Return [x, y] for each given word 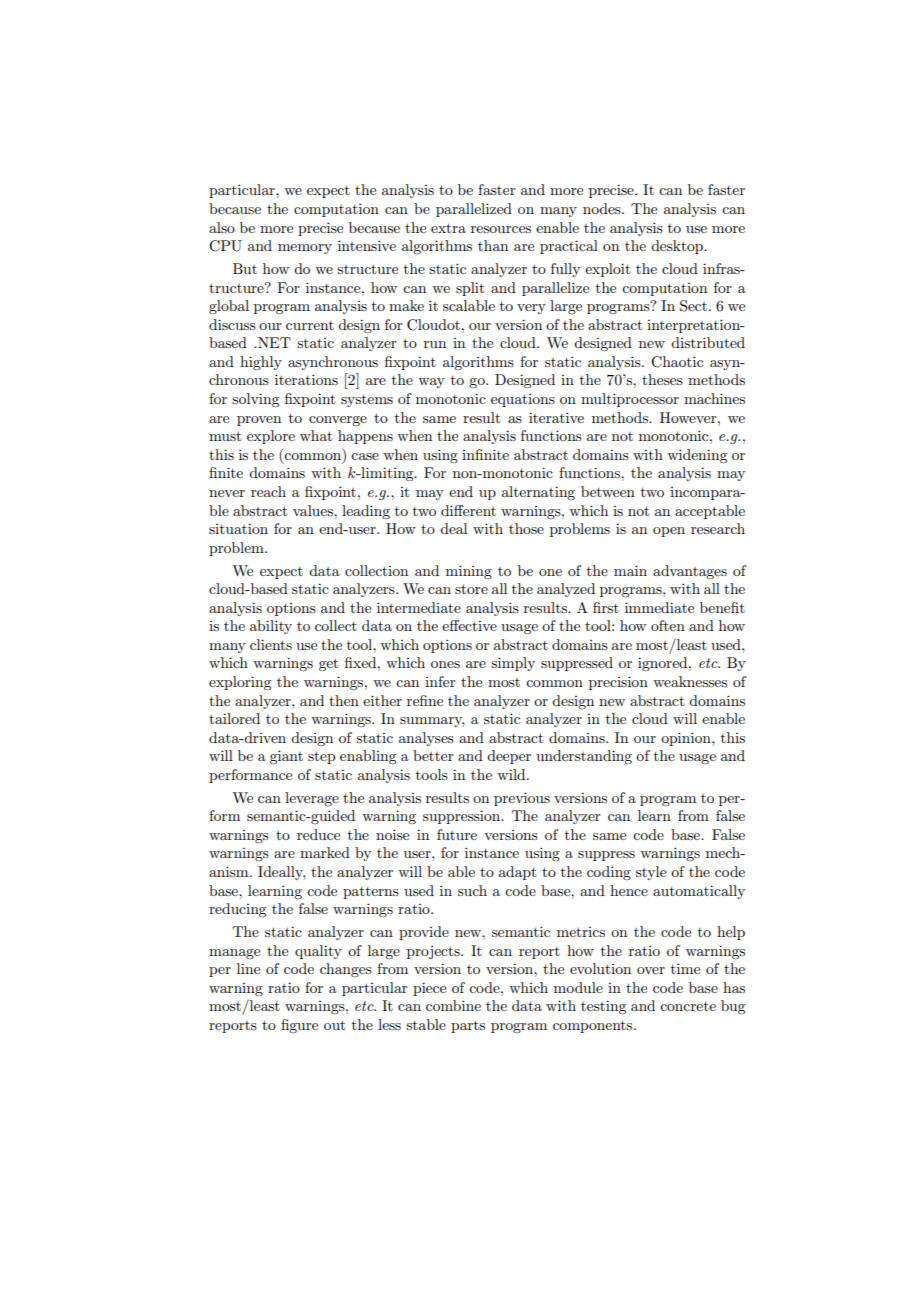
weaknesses [690, 681]
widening [697, 456]
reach [268, 491]
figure [299, 1026]
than [493, 245]
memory [305, 249]
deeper [509, 757]
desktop [678, 247]
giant [286, 757]
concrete [688, 1006]
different [468, 510]
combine [453, 1005]
